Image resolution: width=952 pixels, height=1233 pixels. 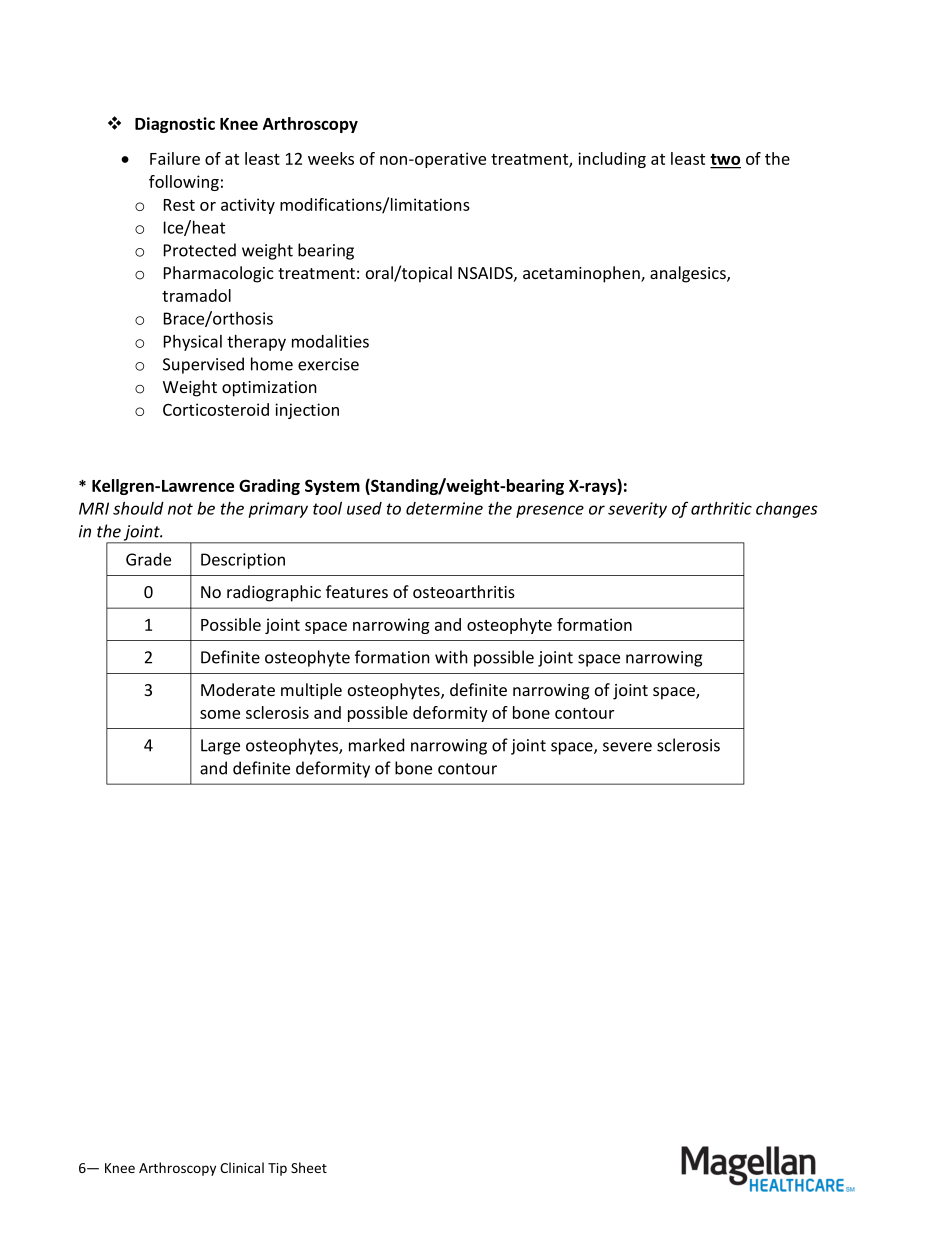 What do you see at coordinates (725, 160) in the document?
I see `two` at bounding box center [725, 160].
